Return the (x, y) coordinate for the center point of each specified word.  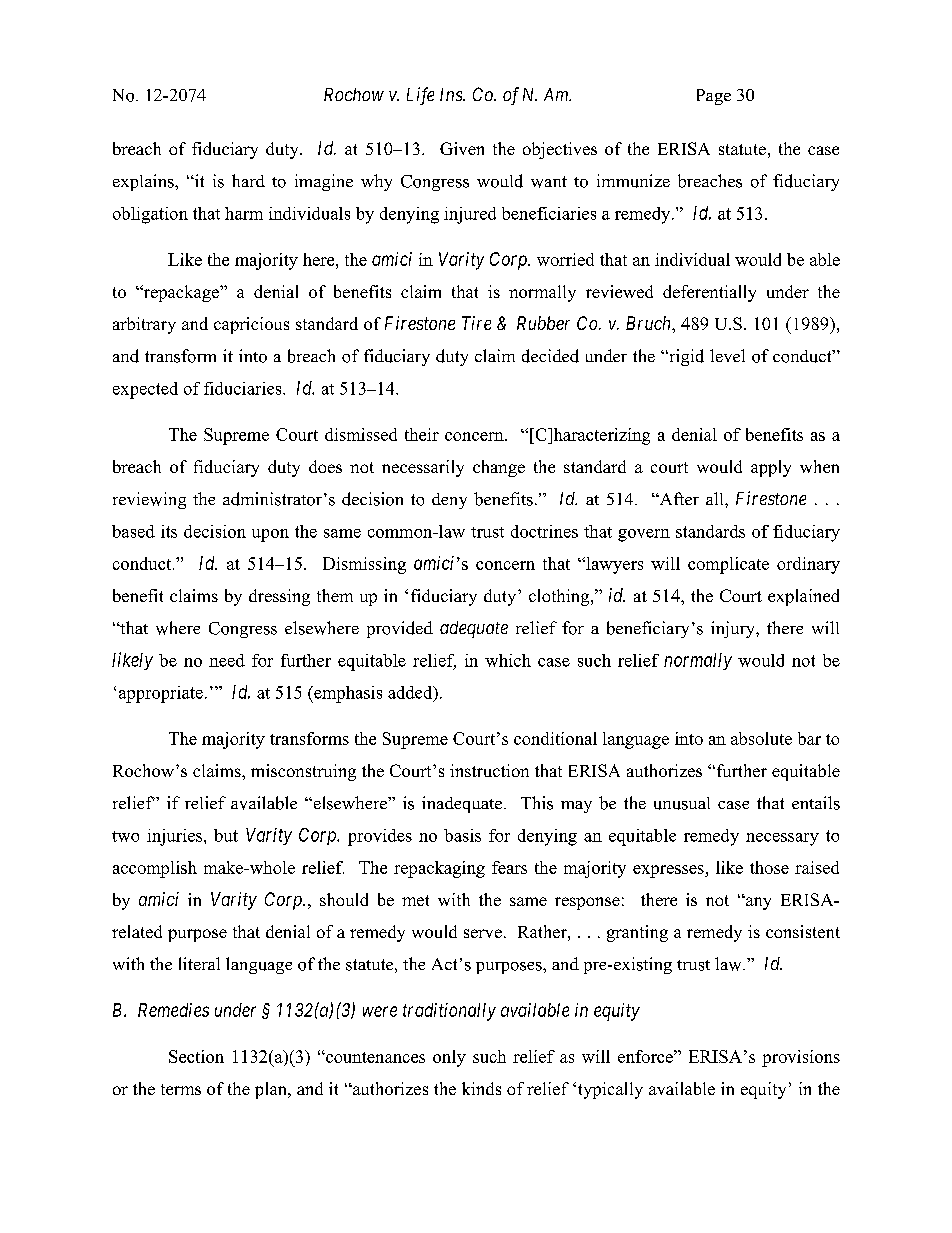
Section (196, 1056)
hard (248, 180)
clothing (560, 597)
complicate (728, 565)
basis (462, 835)
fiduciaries (244, 388)
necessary (782, 839)
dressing (279, 597)
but (226, 835)
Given (462, 148)
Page (714, 97)
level (727, 355)
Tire (476, 323)
